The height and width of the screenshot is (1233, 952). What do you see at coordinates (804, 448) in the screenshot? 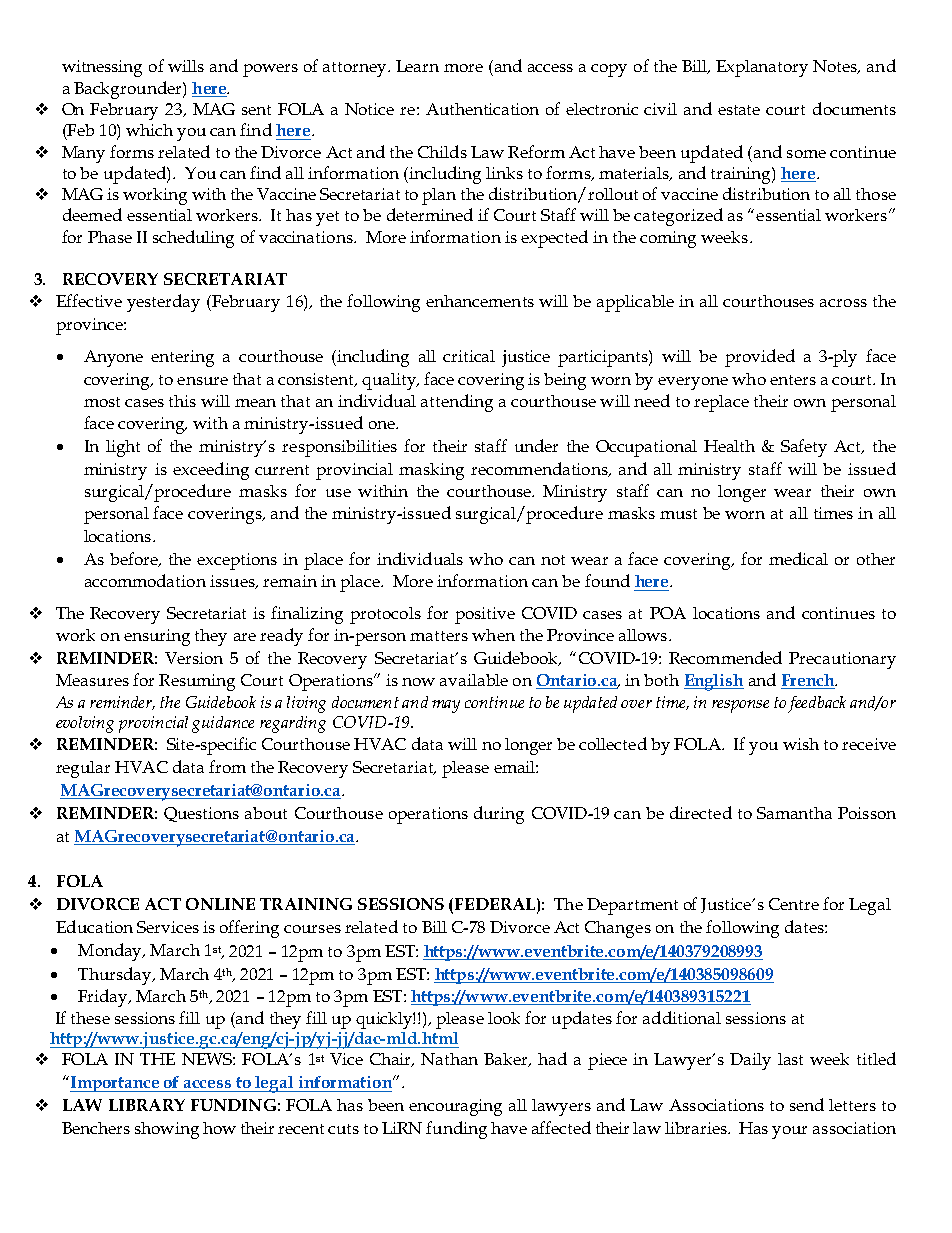
I see `Safety` at bounding box center [804, 448].
